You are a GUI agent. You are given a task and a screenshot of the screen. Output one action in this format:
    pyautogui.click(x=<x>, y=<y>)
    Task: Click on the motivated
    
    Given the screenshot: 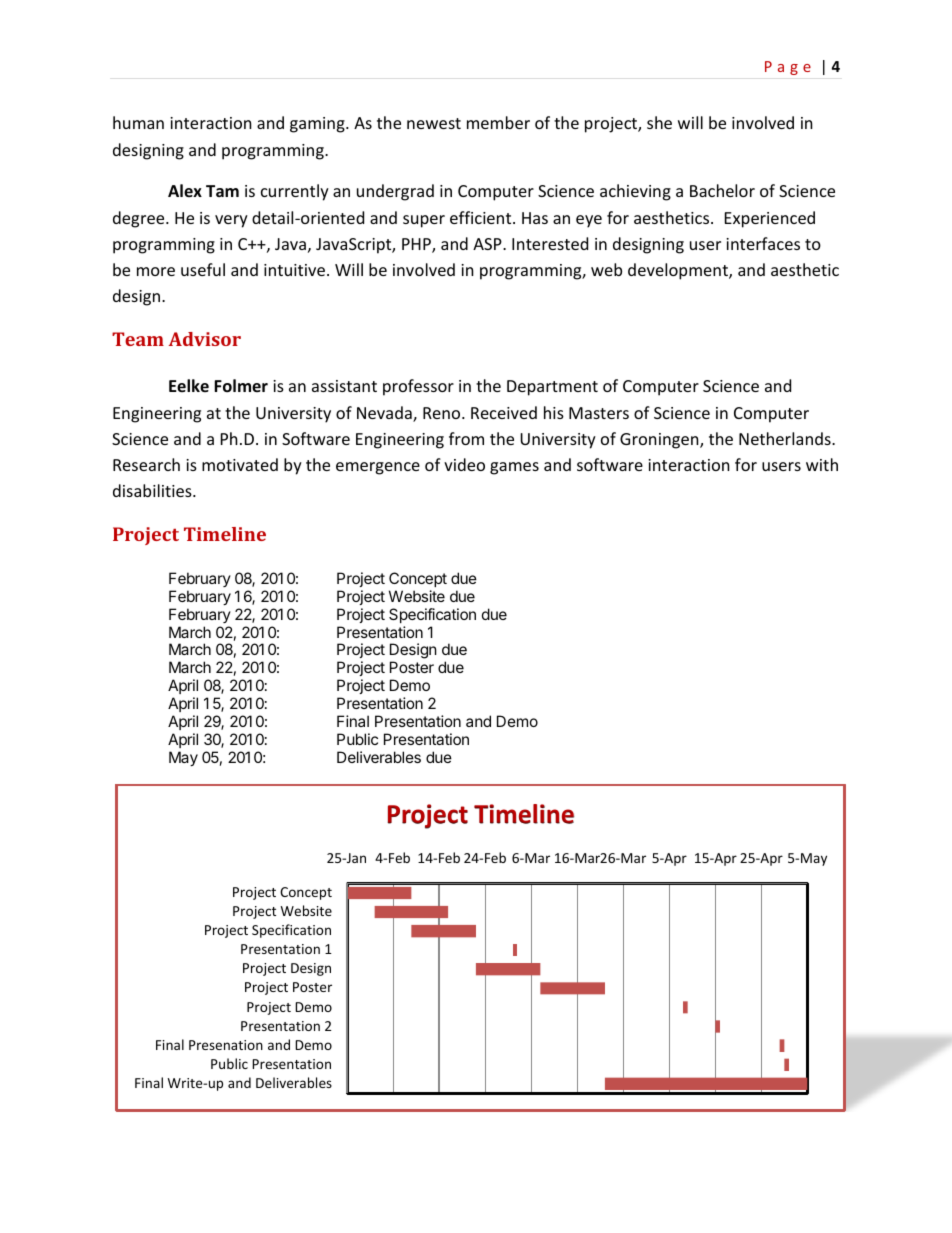 What is the action you would take?
    pyautogui.click(x=240, y=464)
